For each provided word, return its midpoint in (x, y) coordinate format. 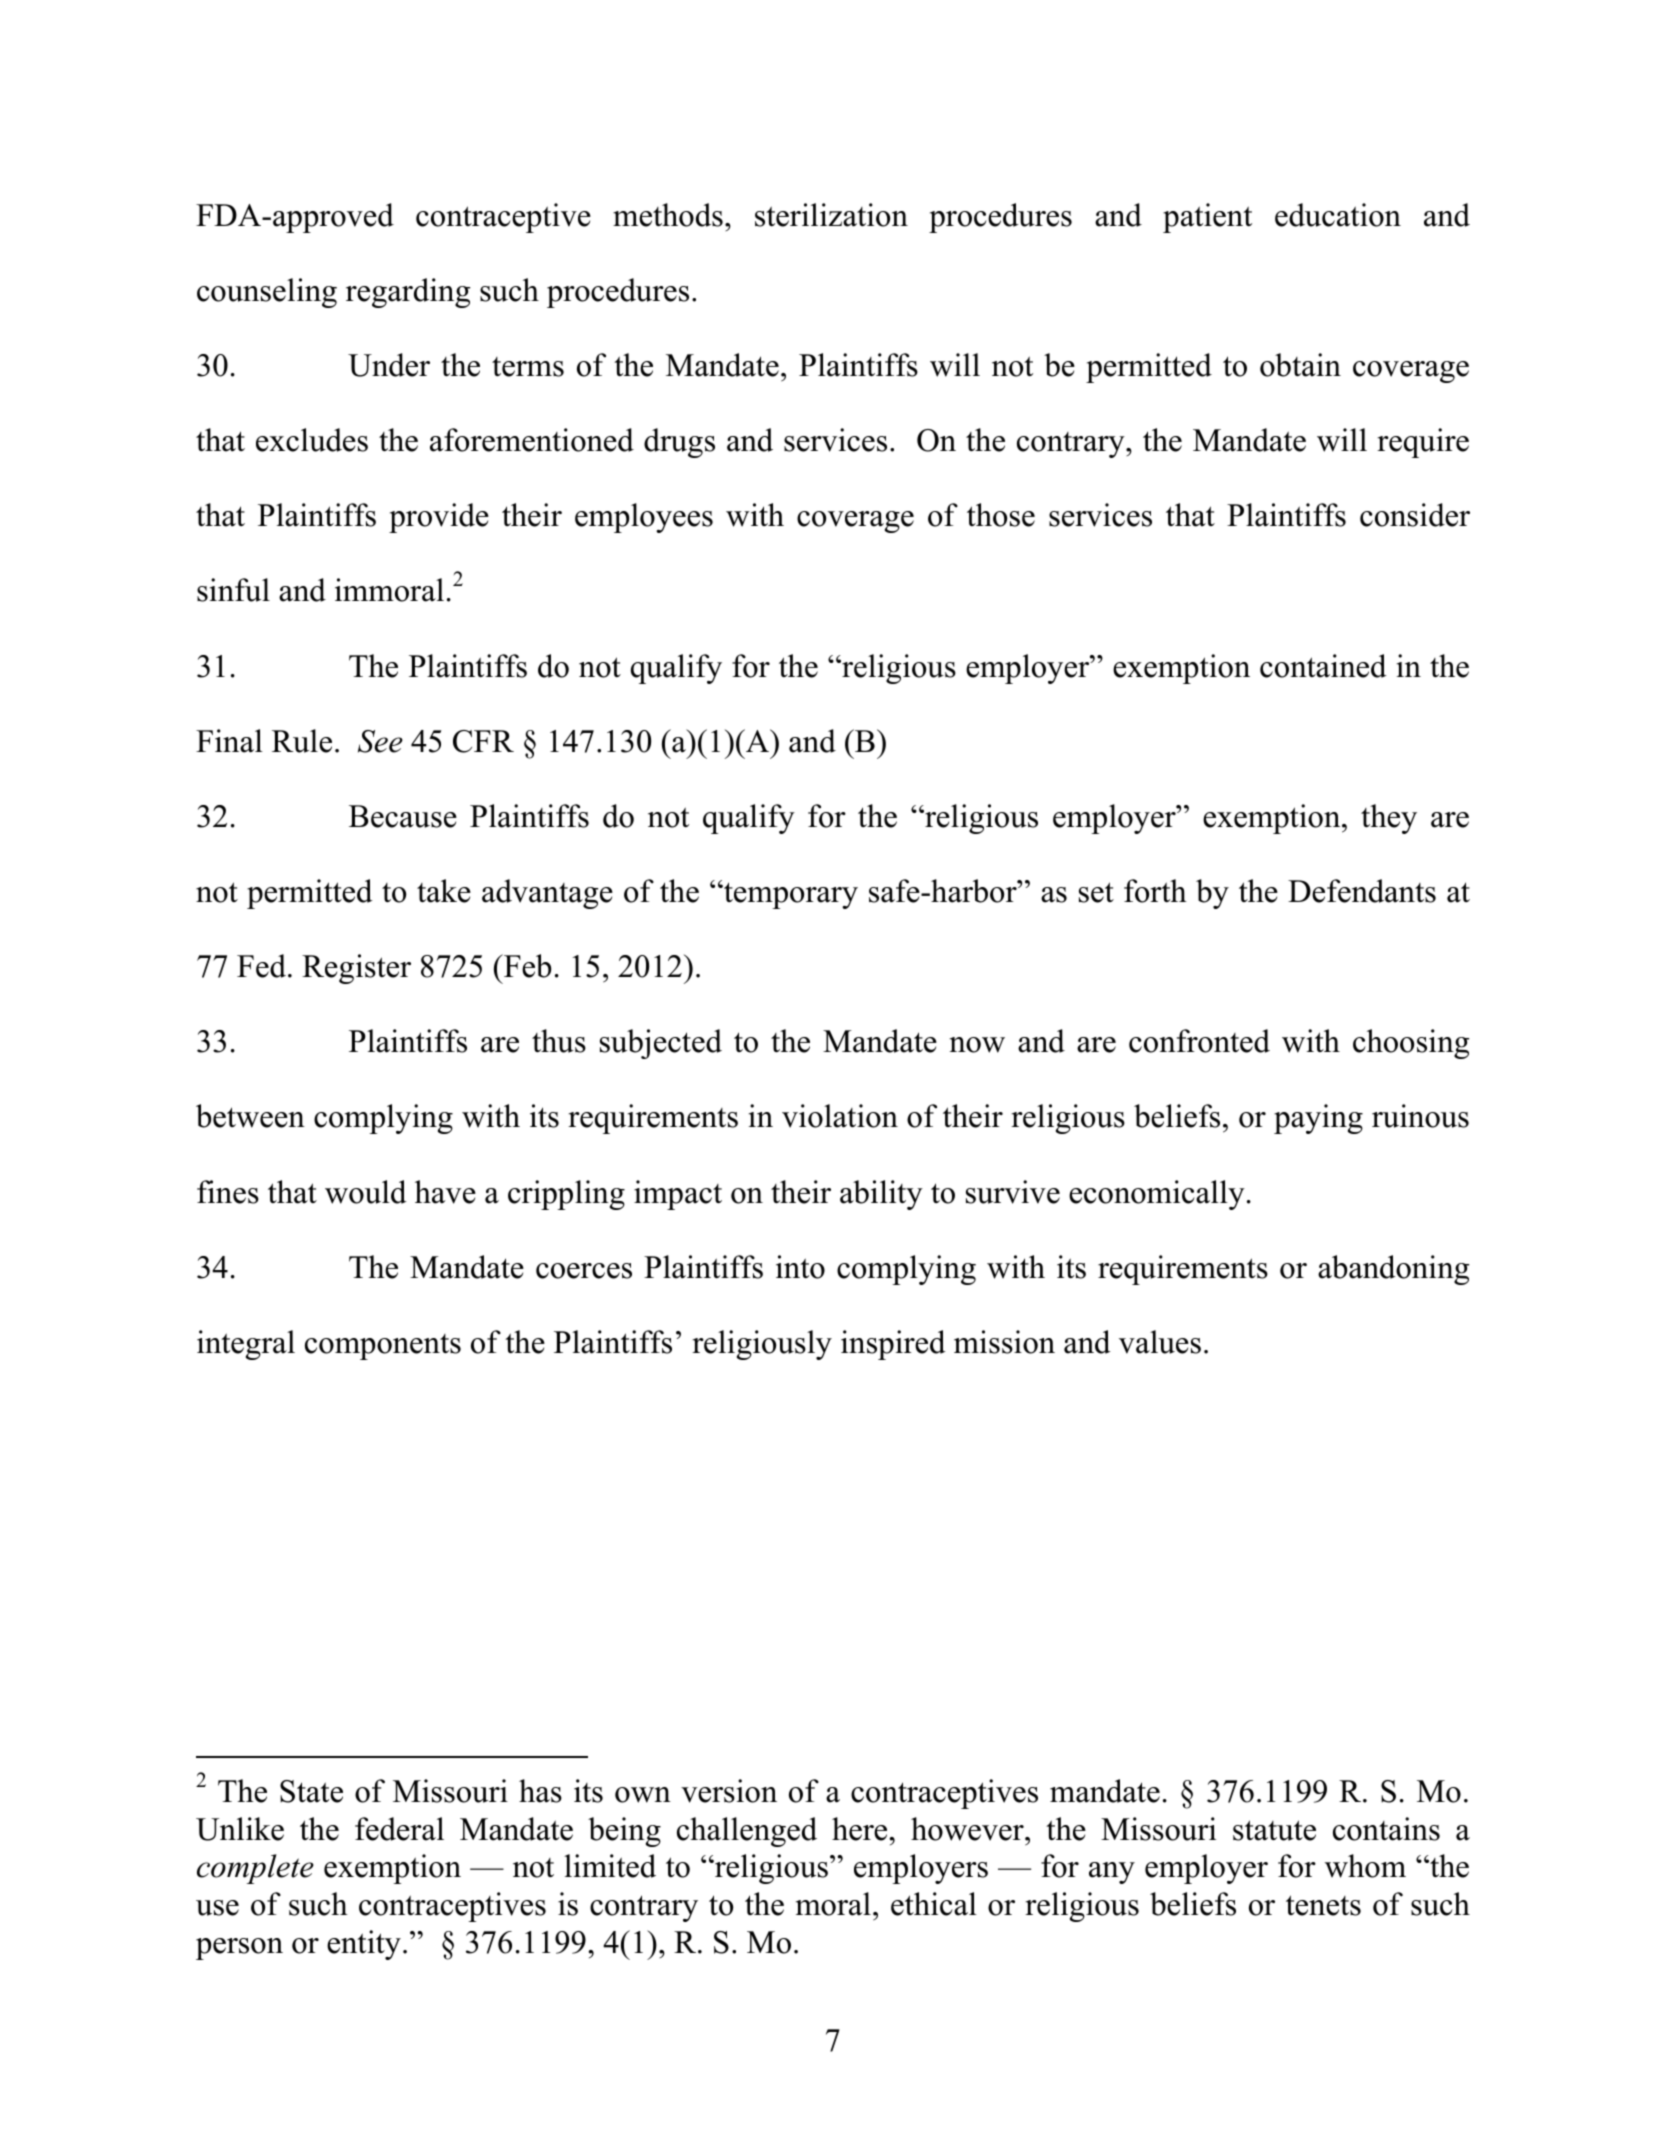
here (861, 1829)
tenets (1323, 1905)
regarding (408, 293)
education (1338, 215)
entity (364, 1945)
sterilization (831, 215)
